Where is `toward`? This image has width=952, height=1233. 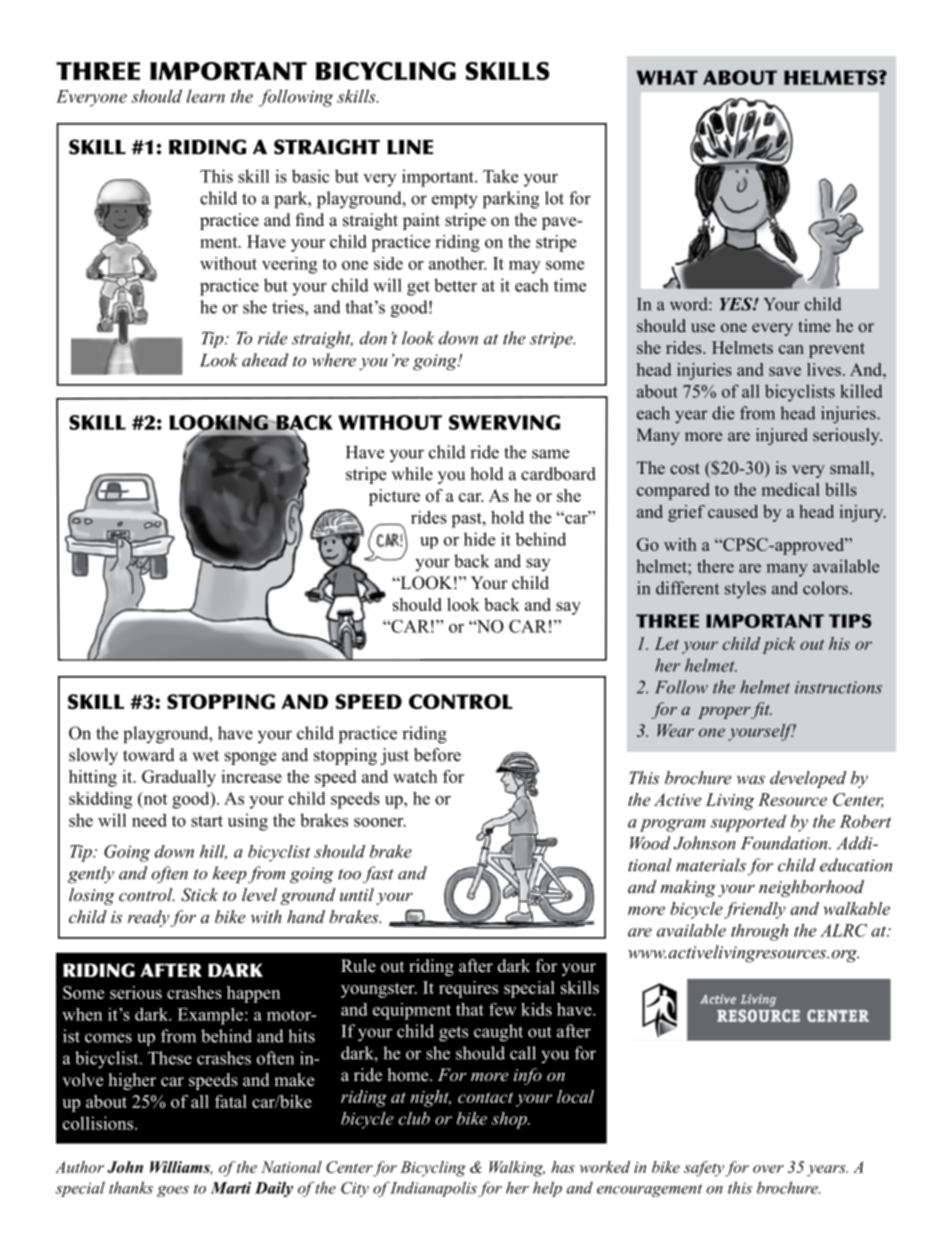
toward is located at coordinates (149, 755).
